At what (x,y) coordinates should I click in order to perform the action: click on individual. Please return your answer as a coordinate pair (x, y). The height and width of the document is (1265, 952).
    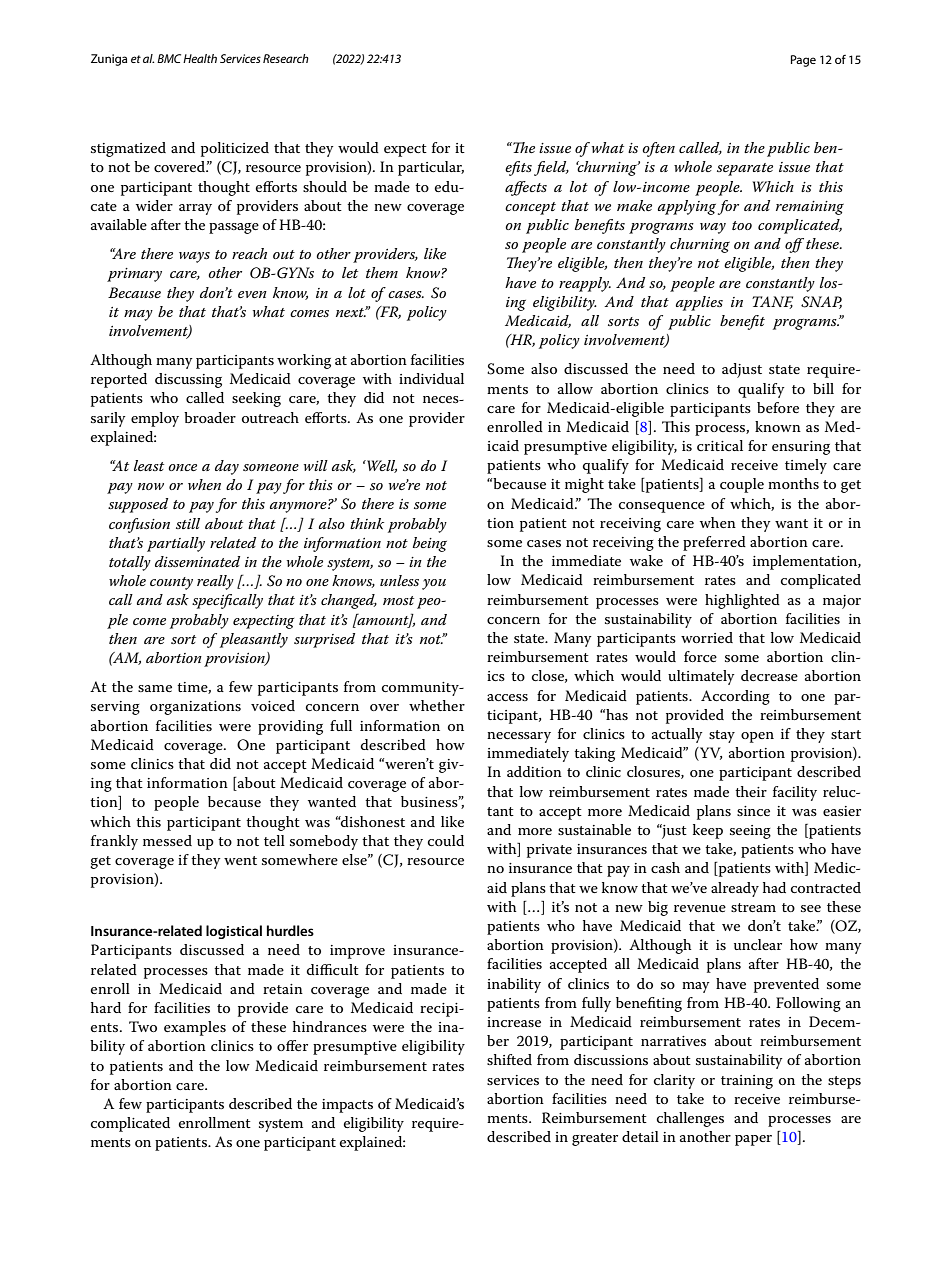
    Looking at the image, I should click on (431, 378).
